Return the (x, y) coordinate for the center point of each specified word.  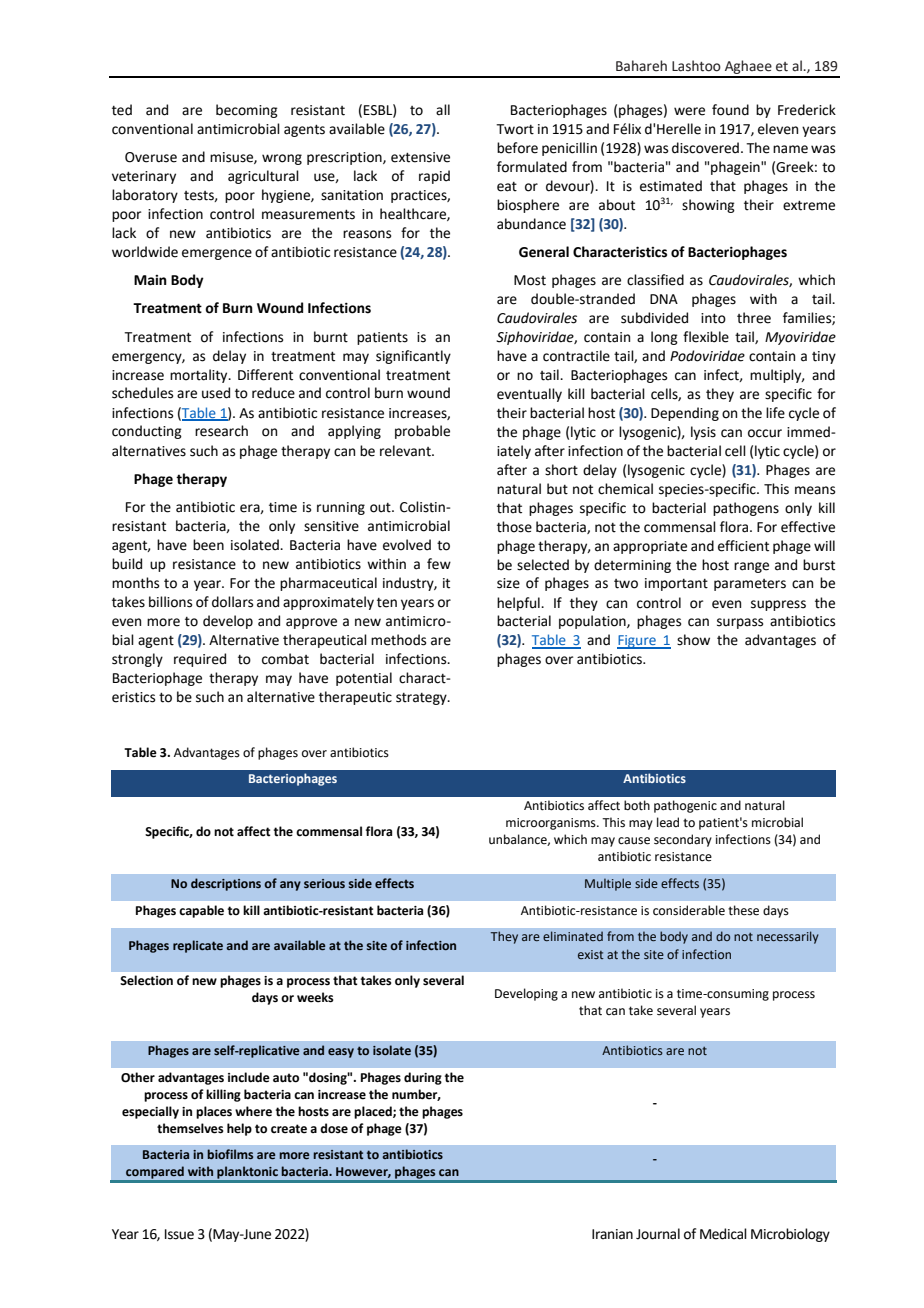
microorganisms (552, 824)
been (208, 545)
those (514, 527)
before (517, 148)
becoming (247, 111)
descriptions (226, 884)
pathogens (746, 509)
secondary (683, 840)
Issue (179, 1234)
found (730, 110)
